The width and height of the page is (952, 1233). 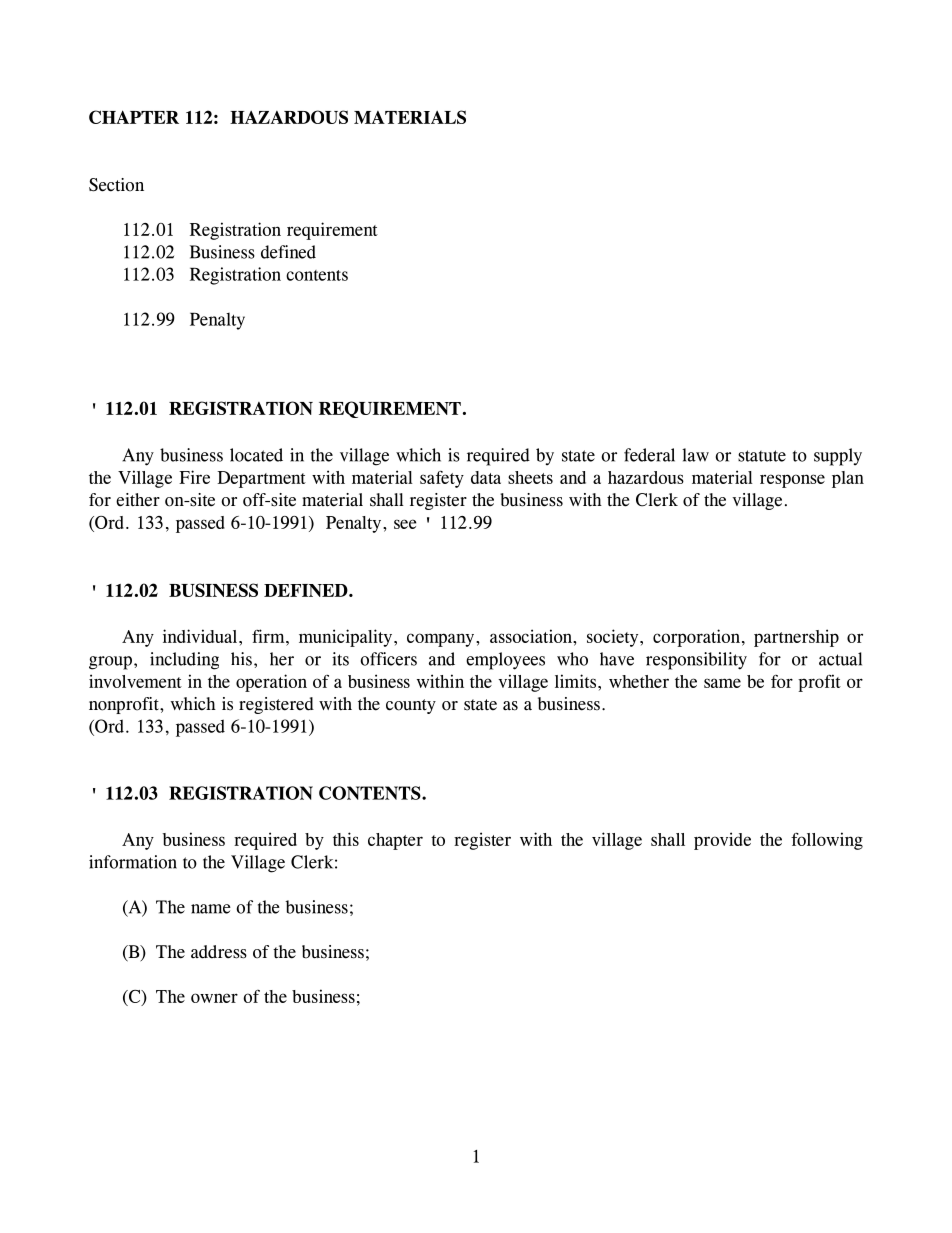 I want to click on Fire, so click(x=194, y=477).
